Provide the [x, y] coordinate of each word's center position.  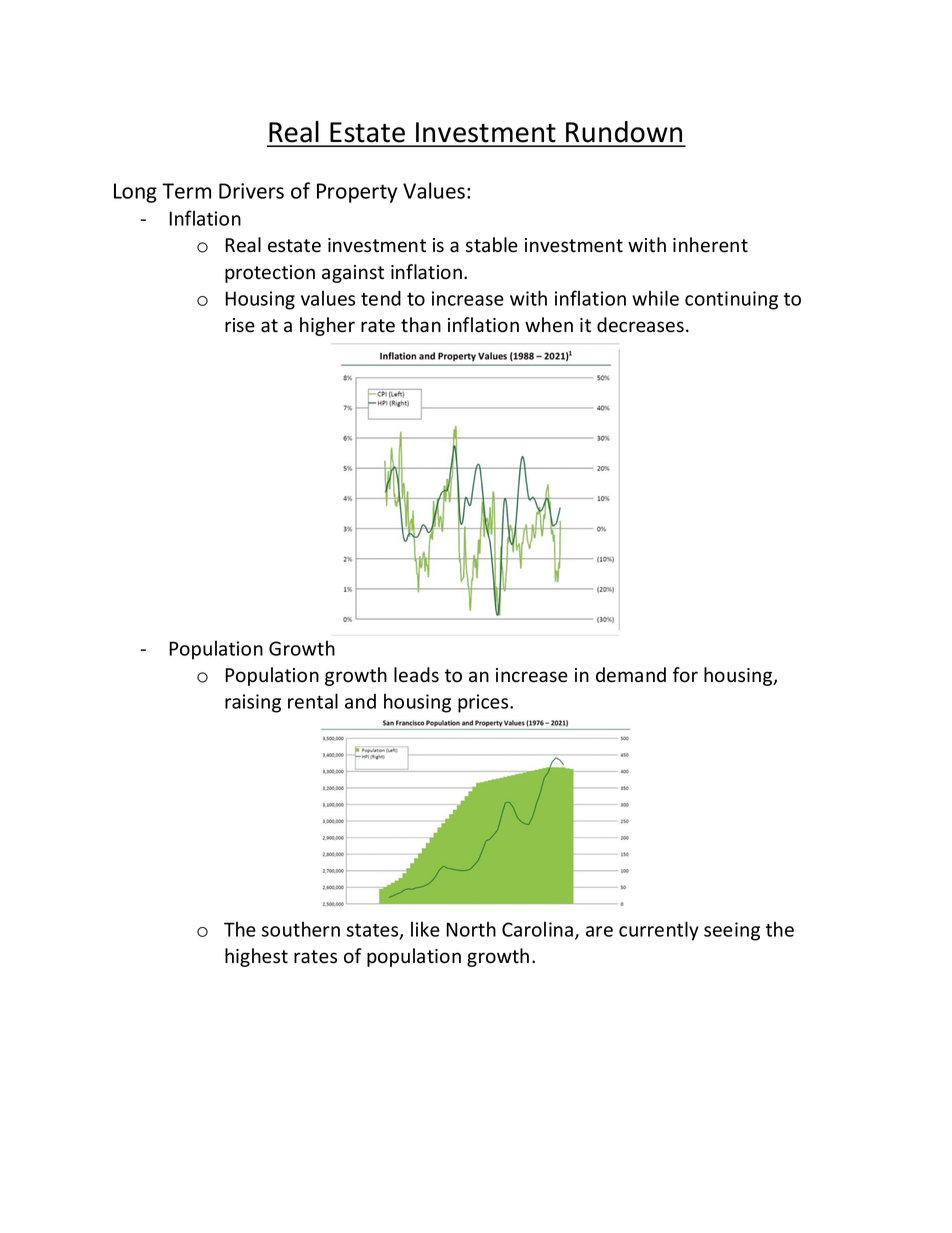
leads [416, 675]
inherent [710, 245]
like [425, 929]
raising [253, 703]
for [685, 675]
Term [186, 191]
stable [492, 245]
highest [256, 957]
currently [659, 931]
